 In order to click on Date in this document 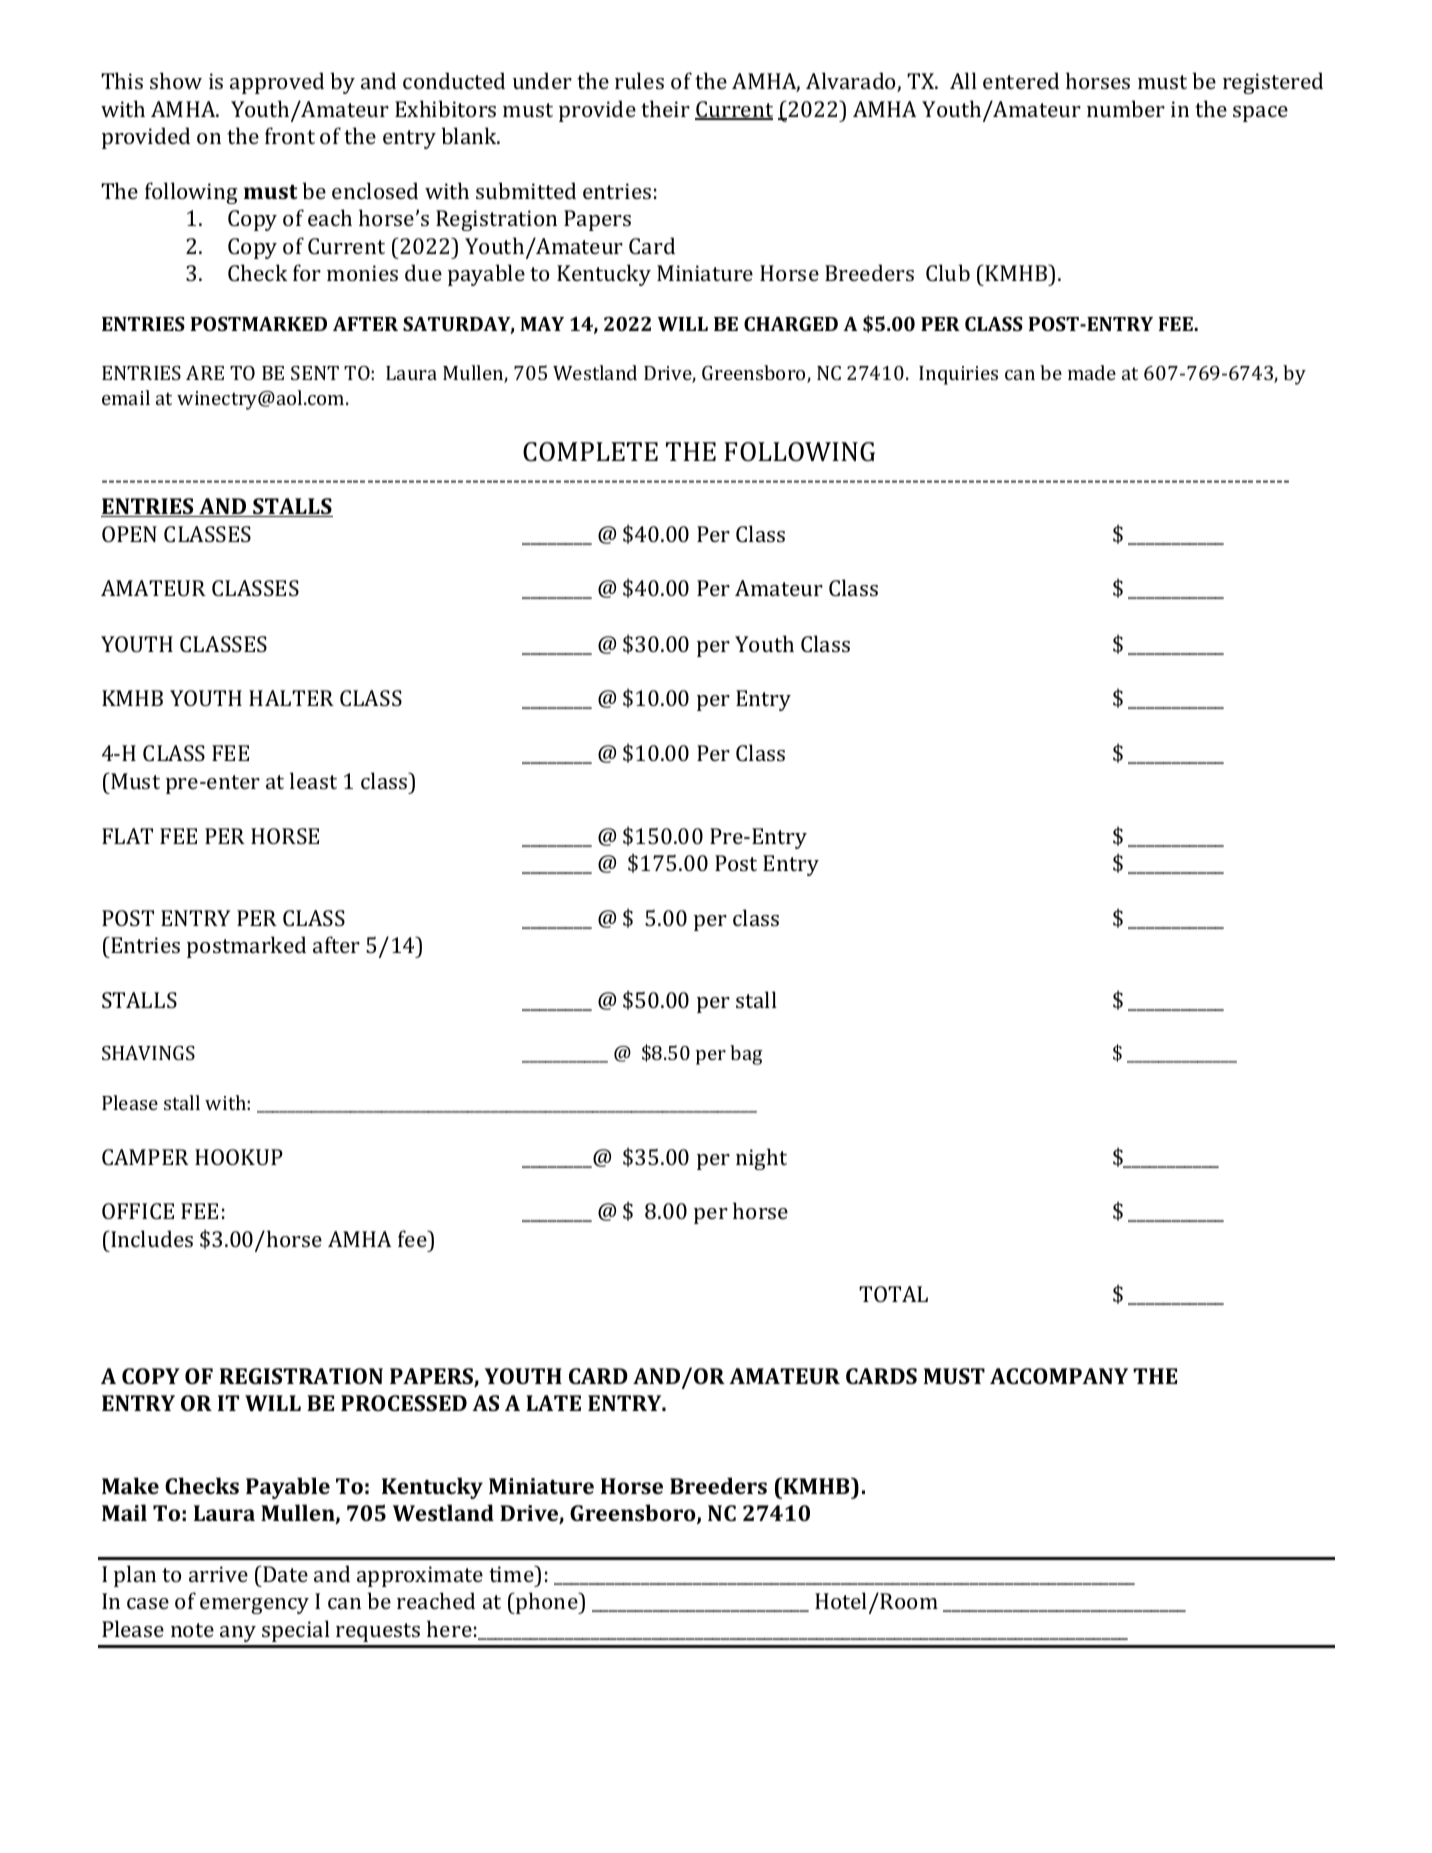, I will do `click(284, 1574)`.
